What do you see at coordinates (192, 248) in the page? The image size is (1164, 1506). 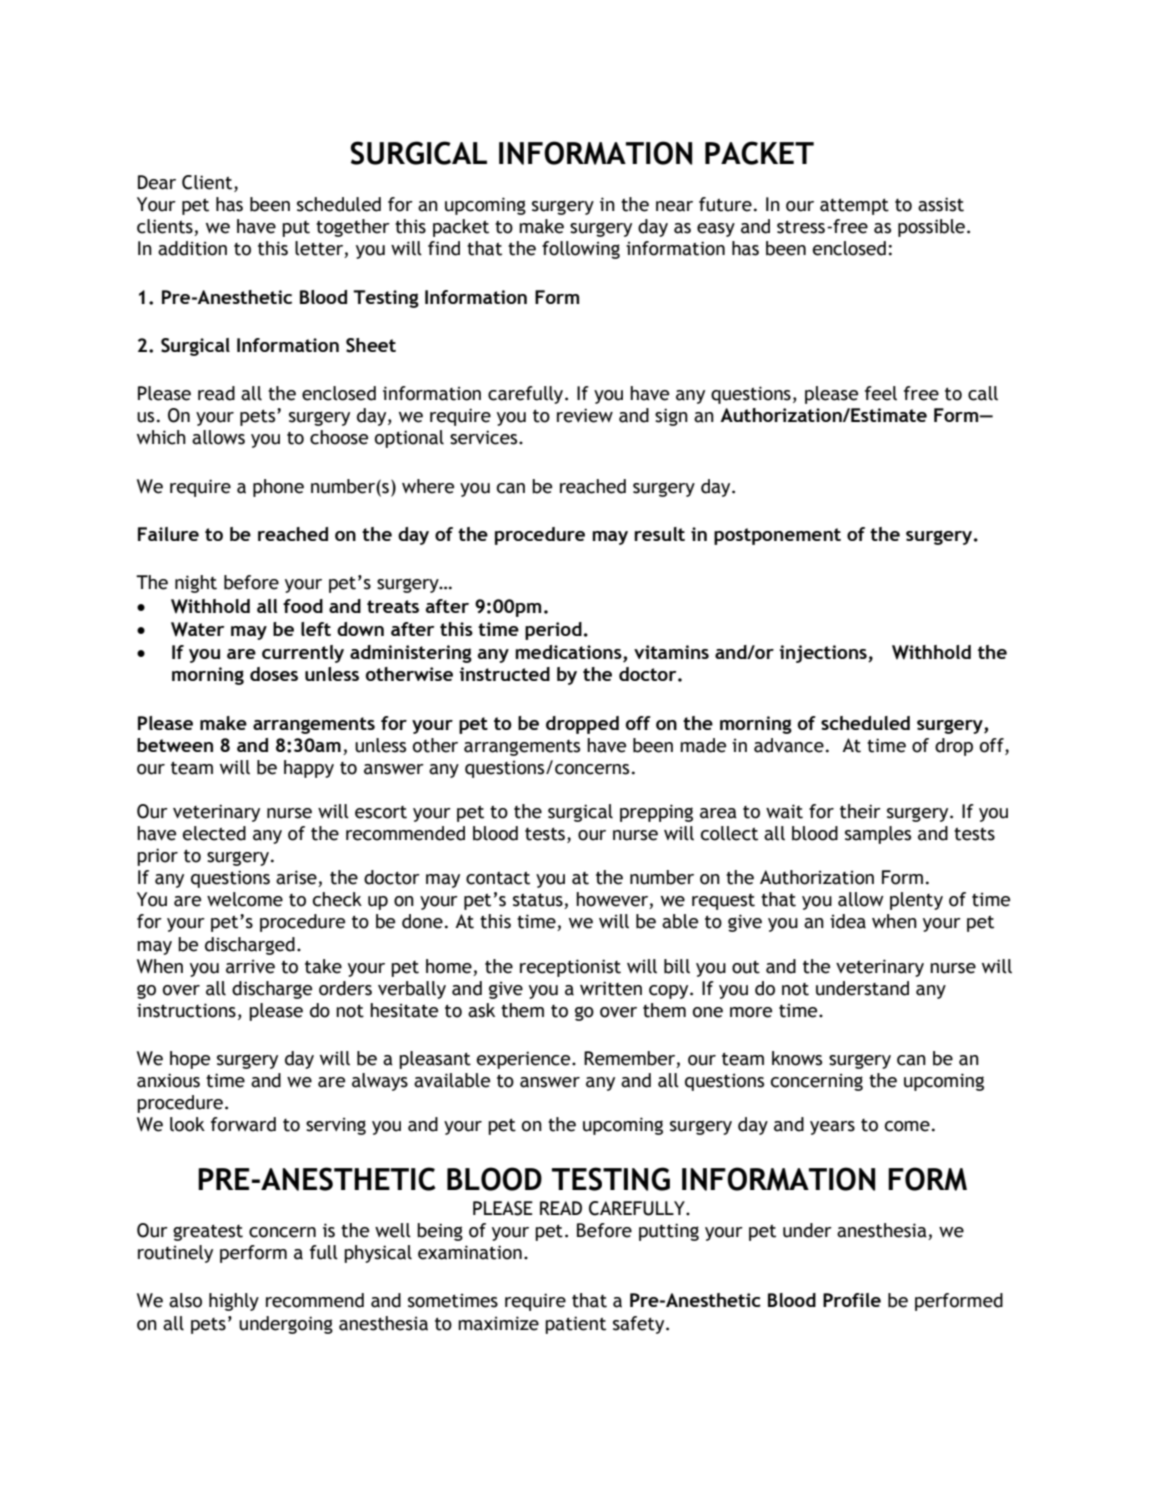 I see `addition` at bounding box center [192, 248].
